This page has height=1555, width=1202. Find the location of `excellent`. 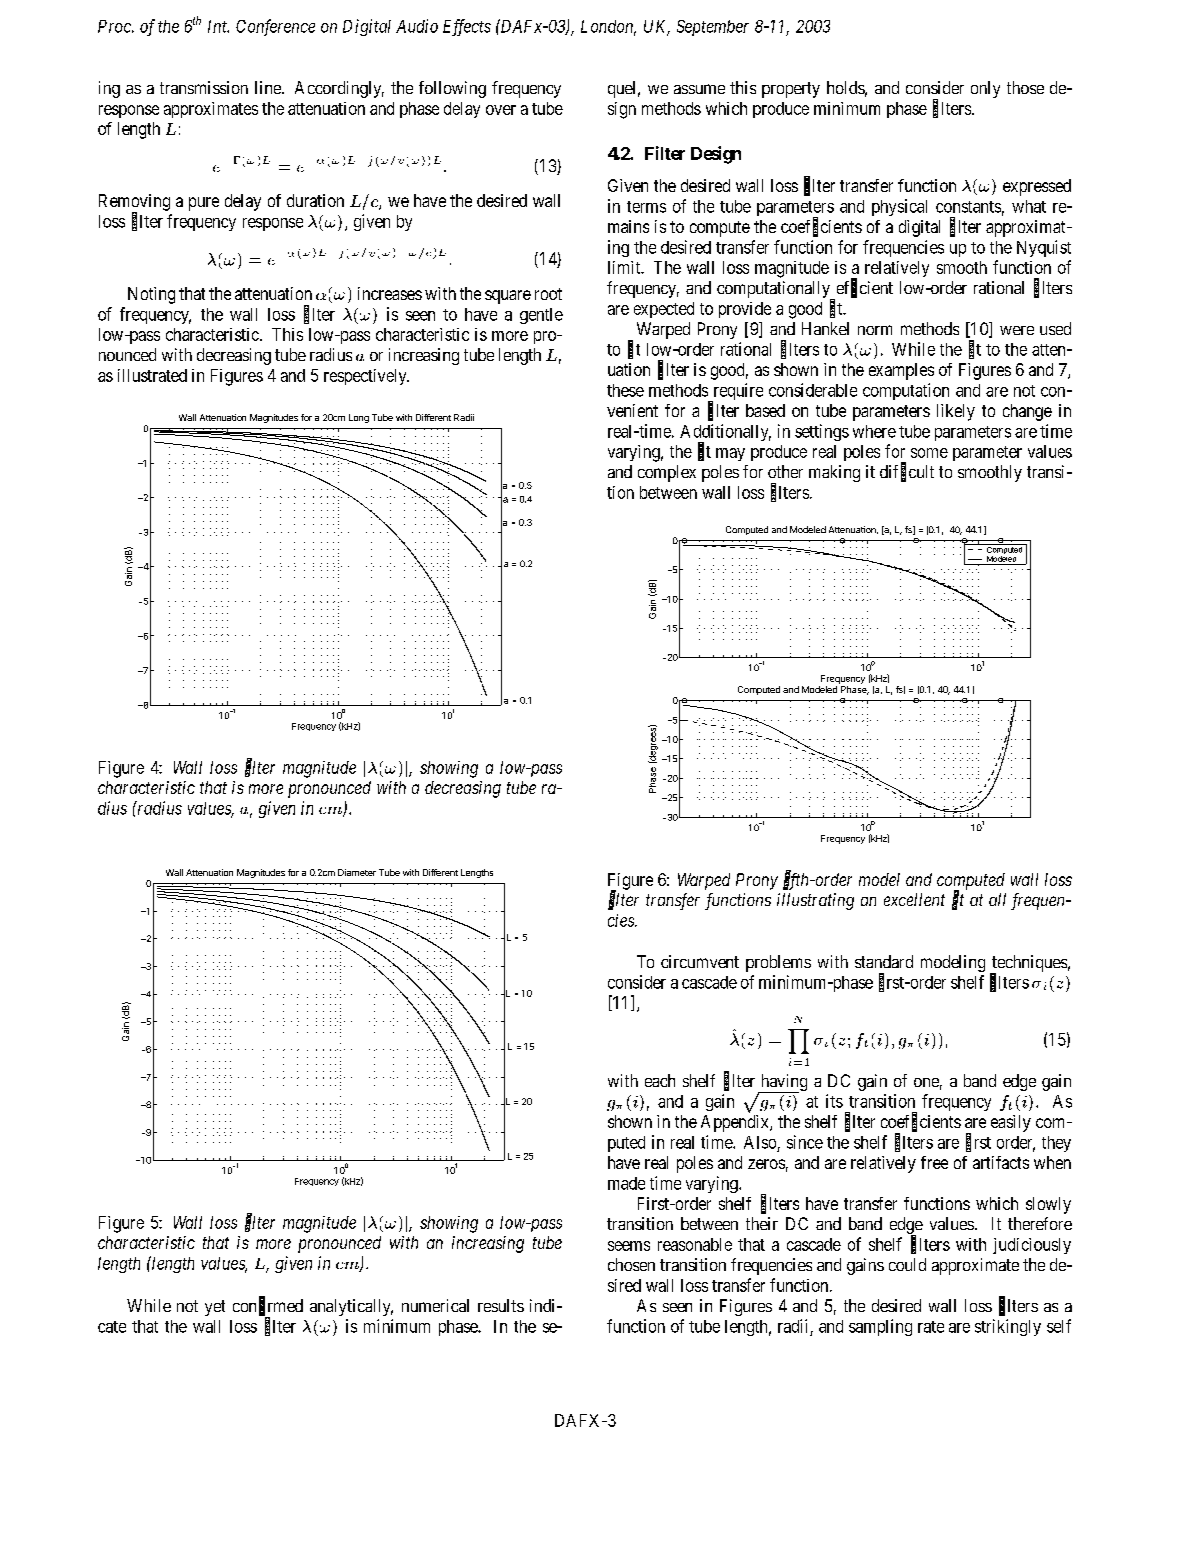

excellent is located at coordinates (914, 899).
